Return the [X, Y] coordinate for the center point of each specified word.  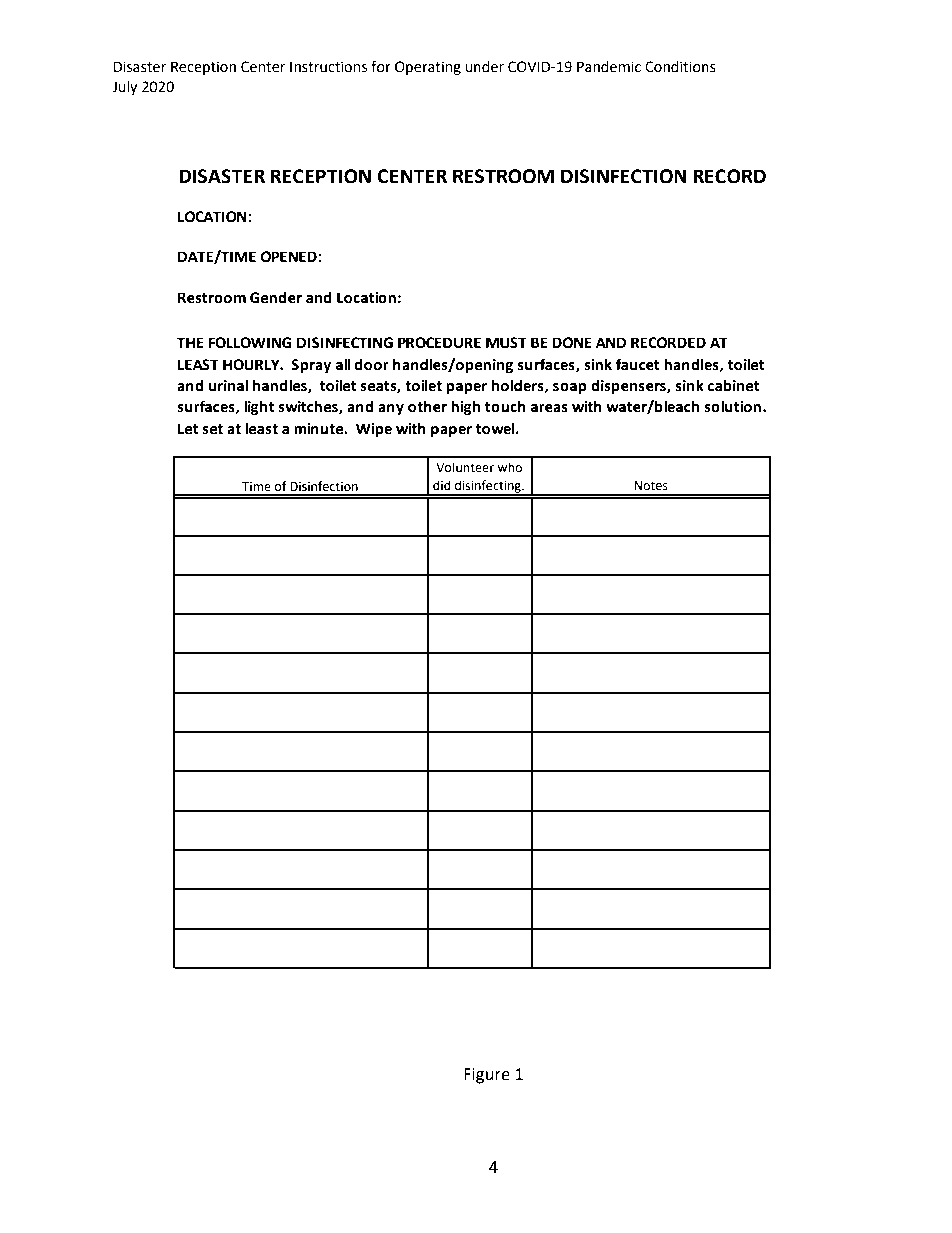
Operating [428, 68]
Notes [651, 486]
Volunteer [465, 467]
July [124, 88]
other [427, 406]
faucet [638, 364]
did [442, 485]
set [212, 429]
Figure [487, 1076]
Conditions [680, 67]
